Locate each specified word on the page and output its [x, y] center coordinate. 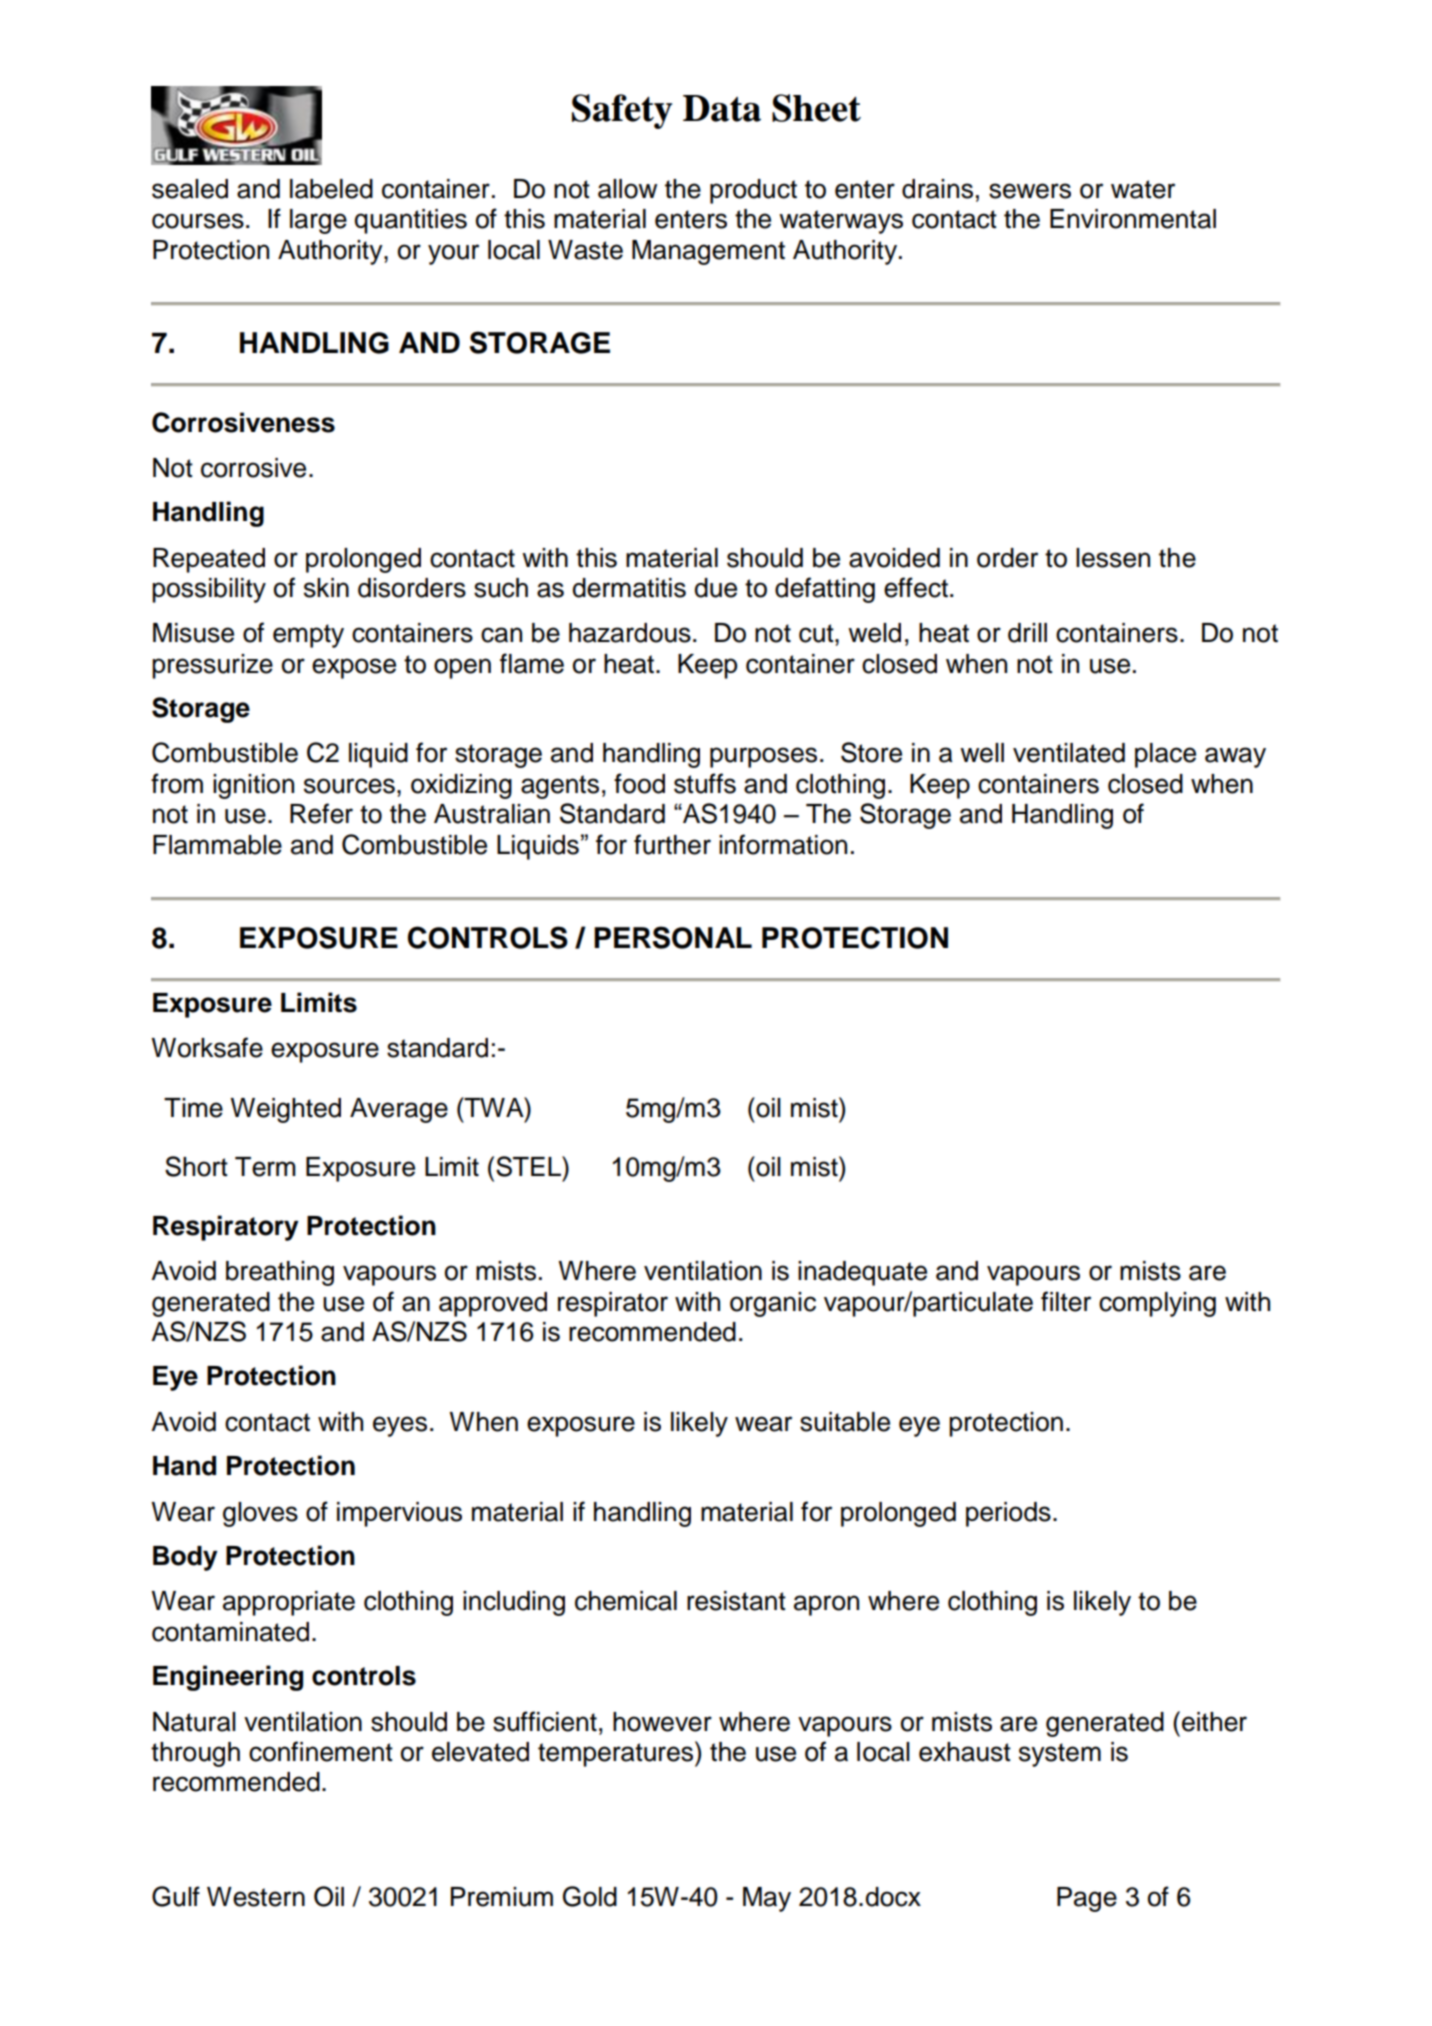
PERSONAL [673, 937]
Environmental [1133, 219]
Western [256, 1897]
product [753, 191]
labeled [331, 189]
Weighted [285, 1110]
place [1165, 755]
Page [1087, 1899]
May [767, 1899]
